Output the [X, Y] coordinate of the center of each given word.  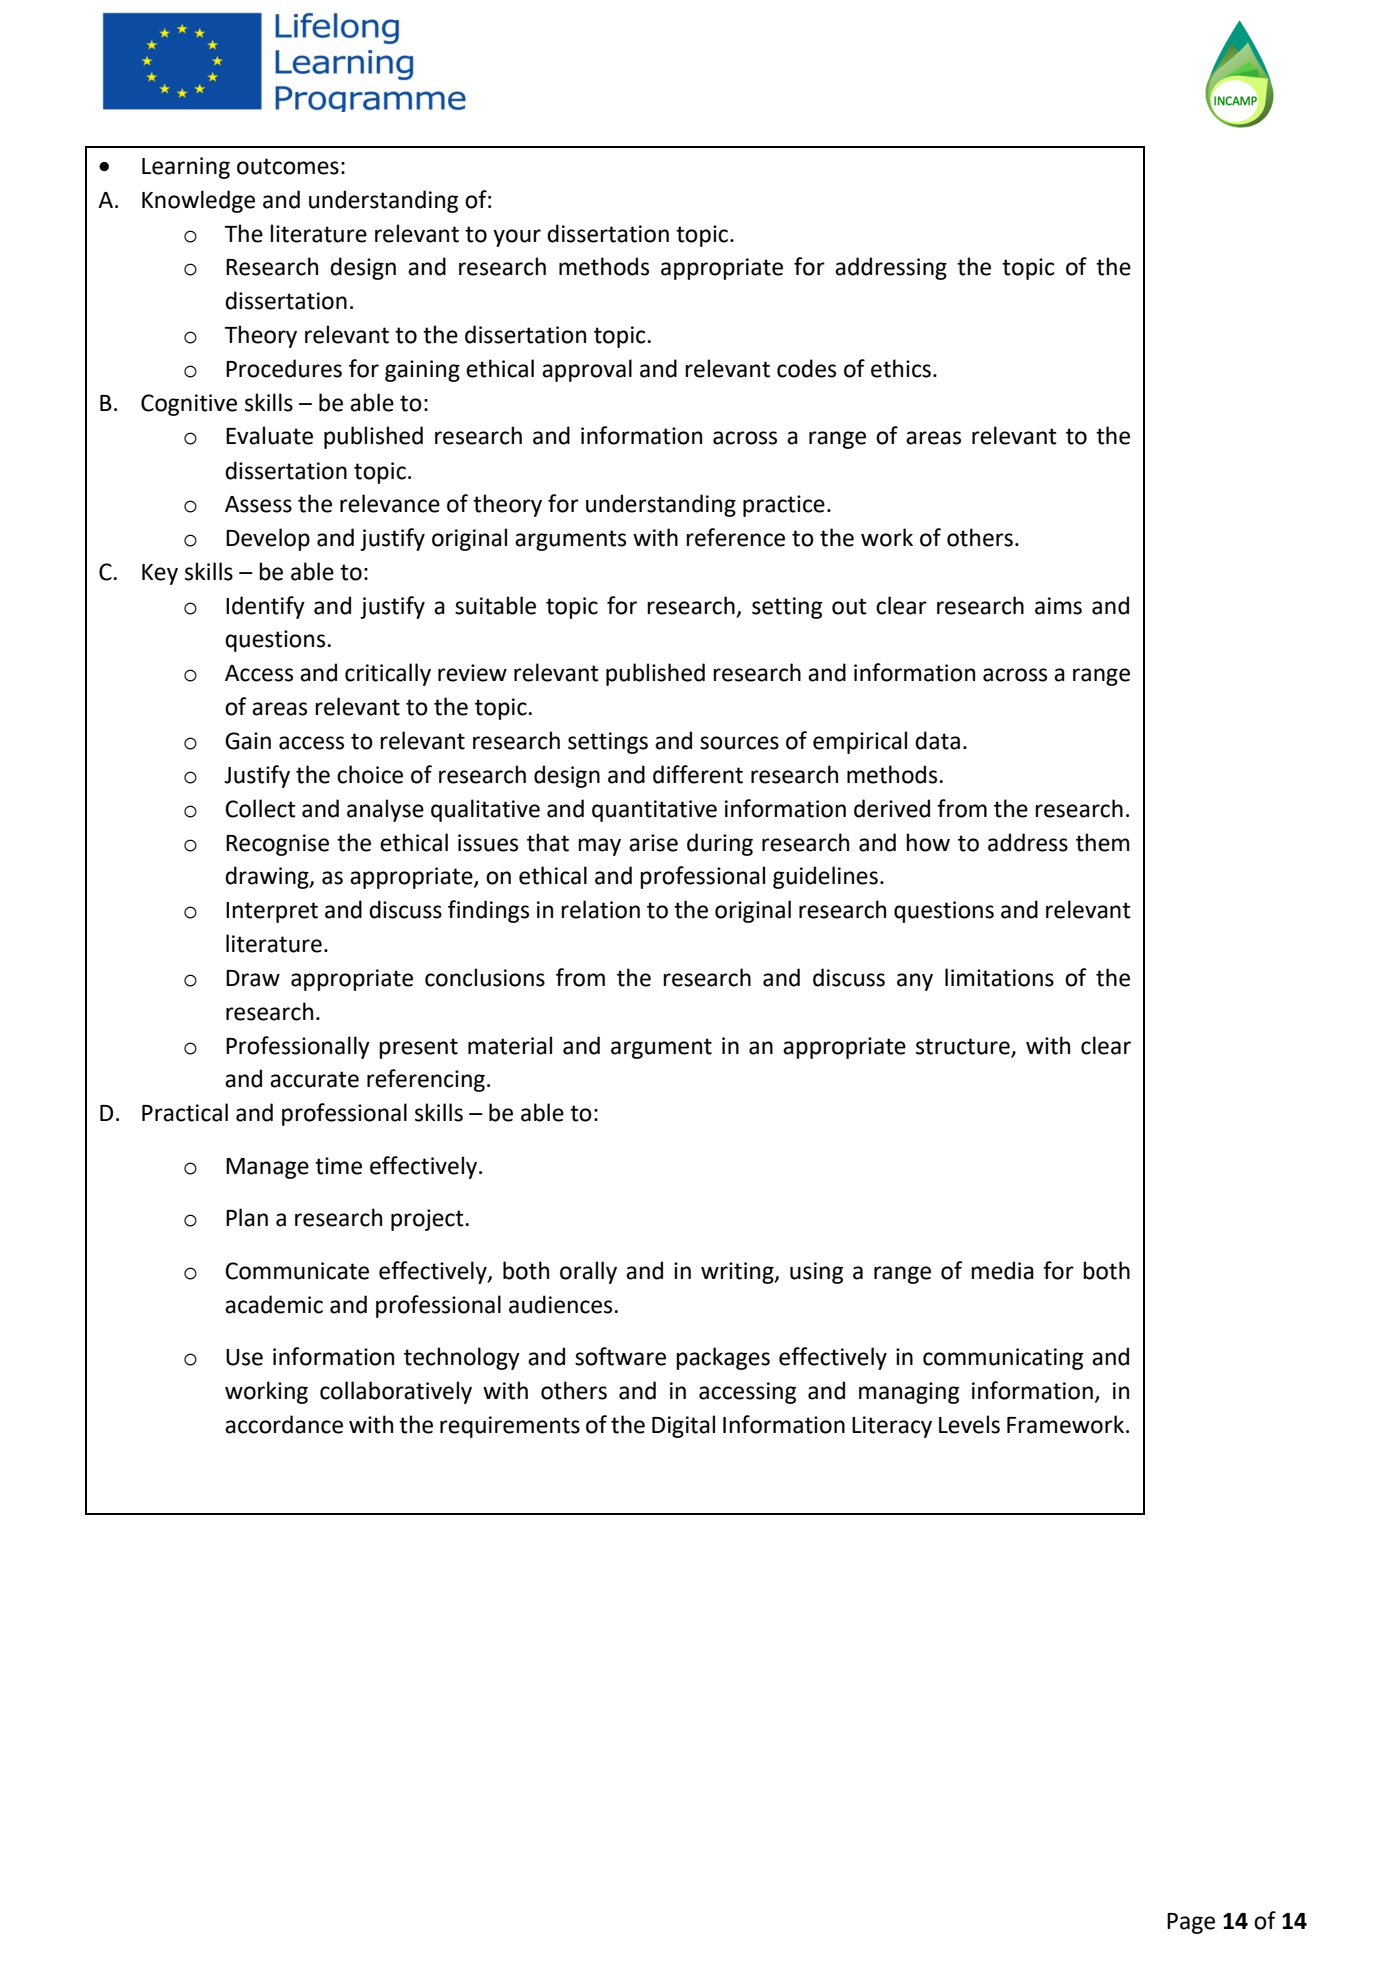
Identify [265, 607]
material [510, 1045]
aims [1058, 606]
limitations [999, 977]
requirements [510, 1427]
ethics [901, 368]
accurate [314, 1079]
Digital [683, 1426]
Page [1191, 1923]
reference [735, 537]
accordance [284, 1424]
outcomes [288, 166]
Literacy [892, 1427]
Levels [969, 1424]
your [517, 238]
